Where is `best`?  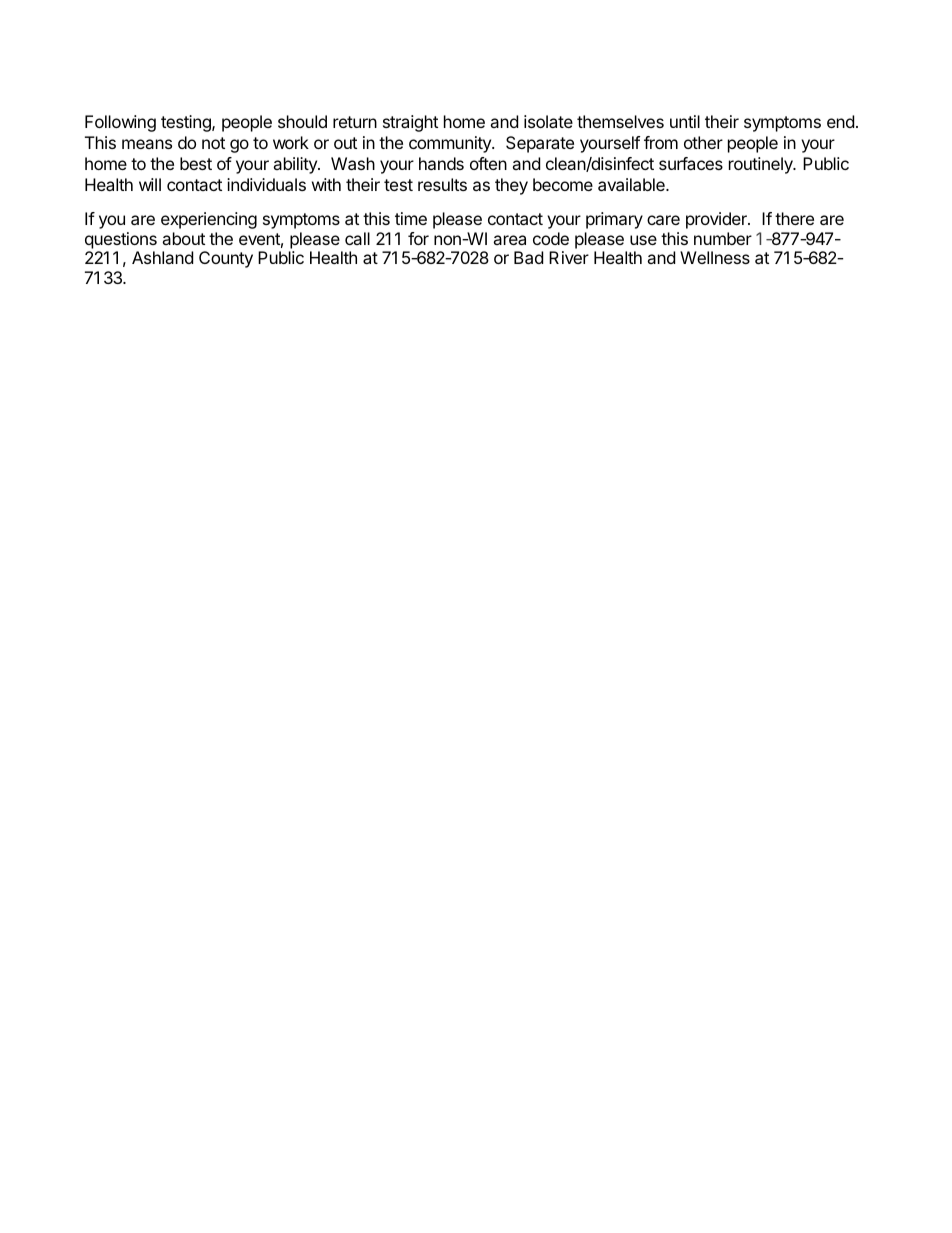
best is located at coordinates (196, 163).
